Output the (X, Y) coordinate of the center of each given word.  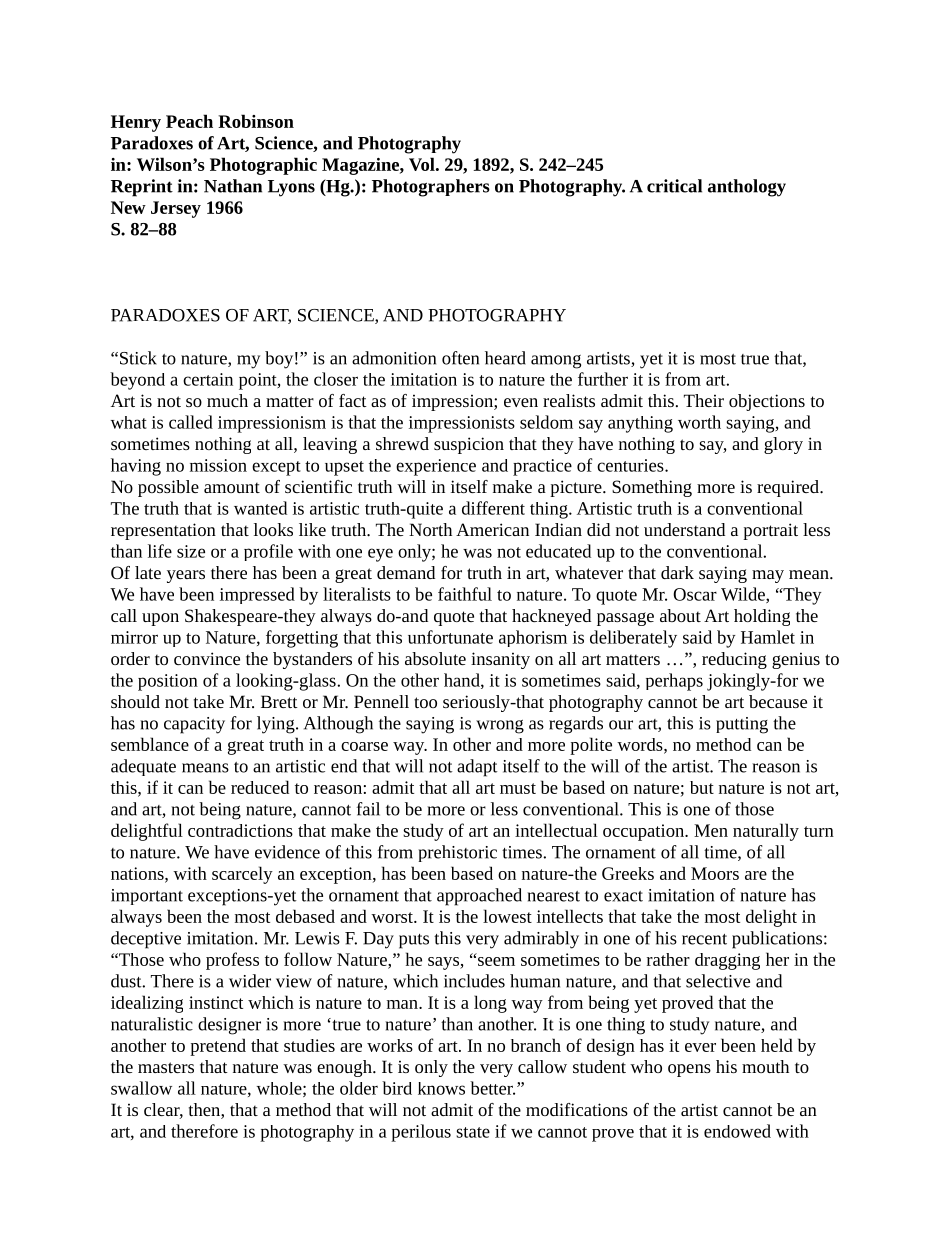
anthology (747, 188)
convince (207, 658)
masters (166, 1067)
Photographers (431, 188)
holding (762, 617)
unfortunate (450, 637)
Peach (189, 121)
